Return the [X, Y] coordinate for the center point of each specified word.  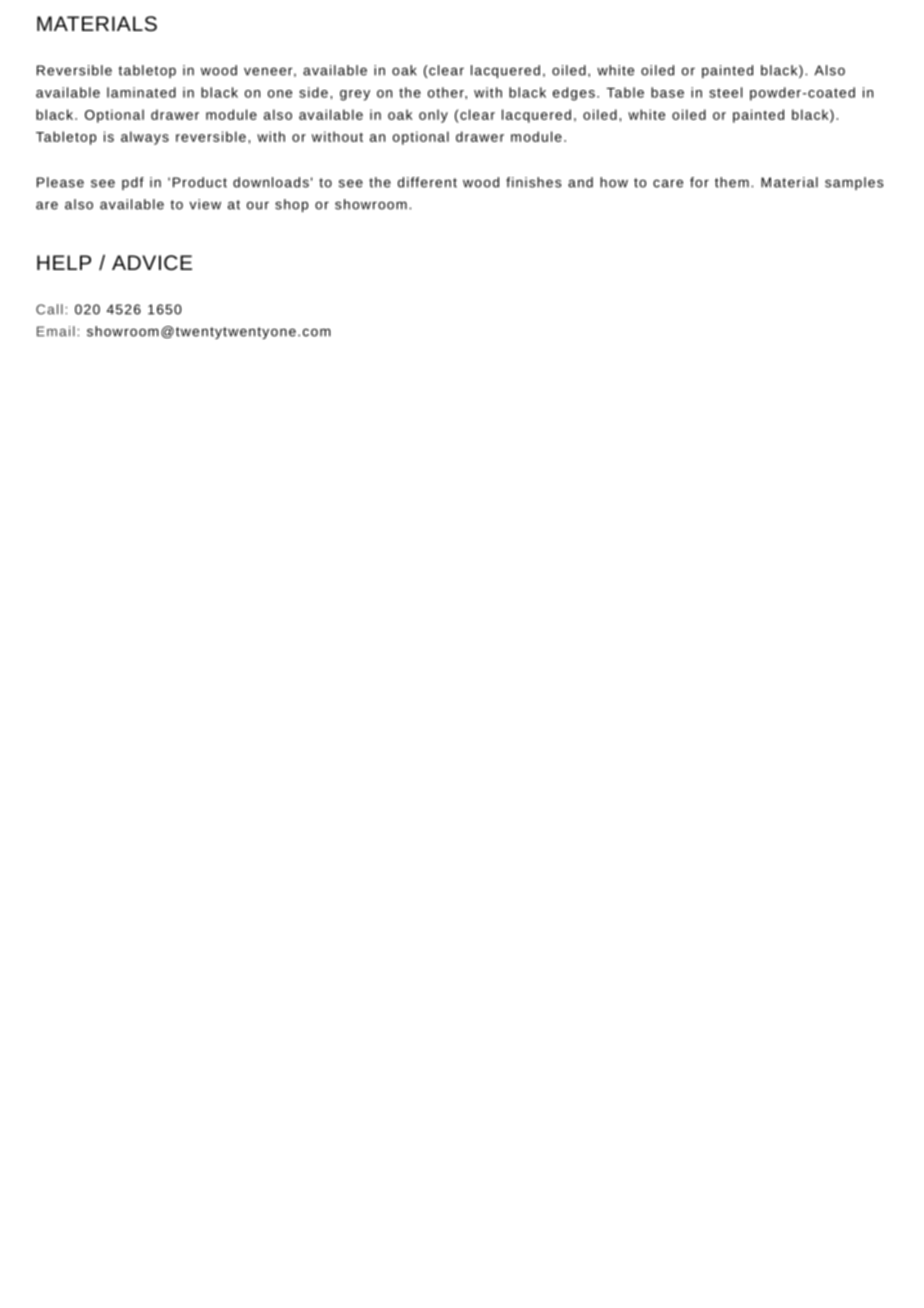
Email [56, 331]
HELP [64, 262]
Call [49, 309]
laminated [141, 92]
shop [291, 205]
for [699, 182]
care [668, 183]
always [145, 138]
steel [725, 92]
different [427, 182]
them [732, 182]
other [447, 92]
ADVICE [152, 262]
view [205, 204]
